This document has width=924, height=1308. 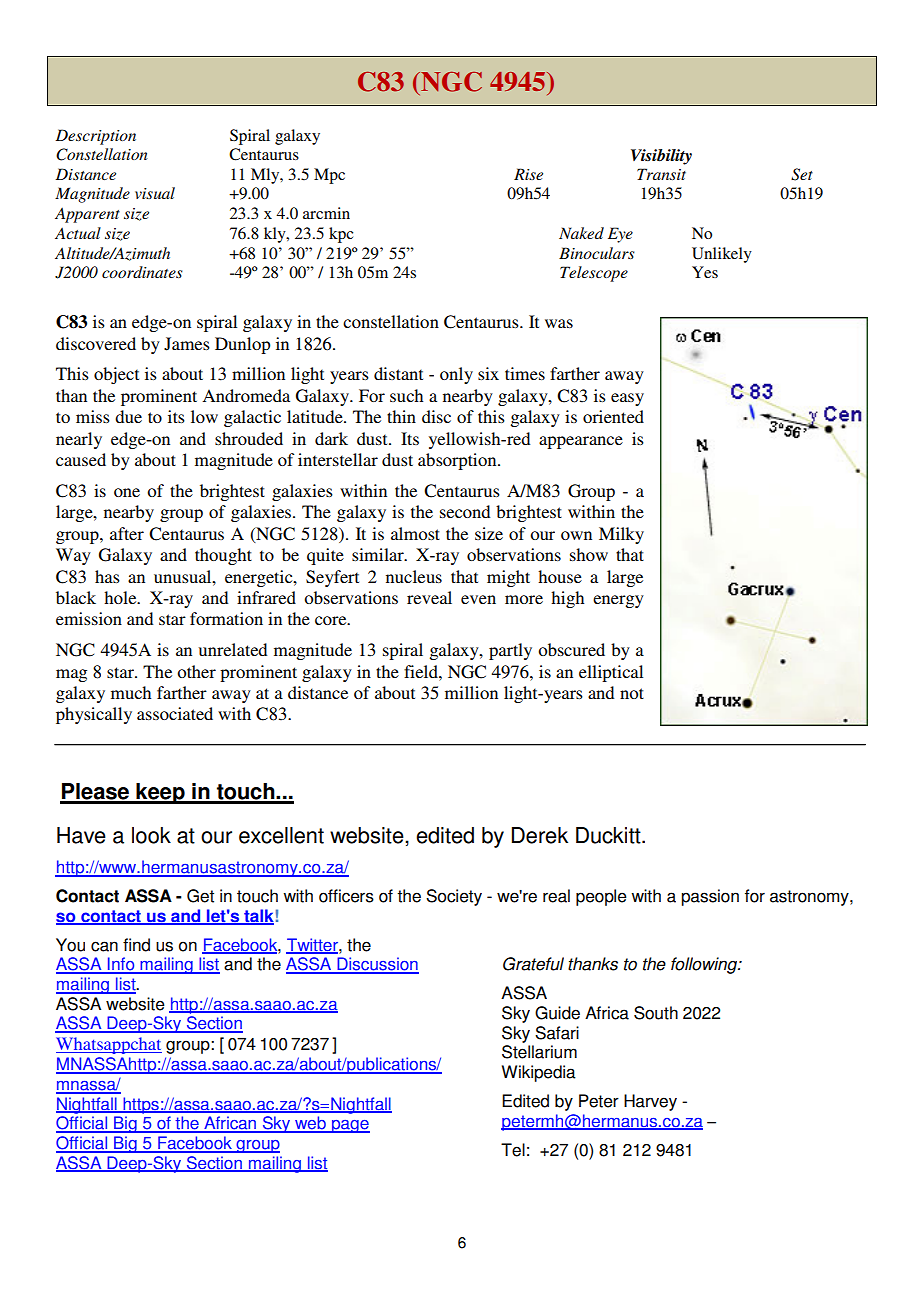 What do you see at coordinates (456, 375) in the document?
I see `only` at bounding box center [456, 375].
